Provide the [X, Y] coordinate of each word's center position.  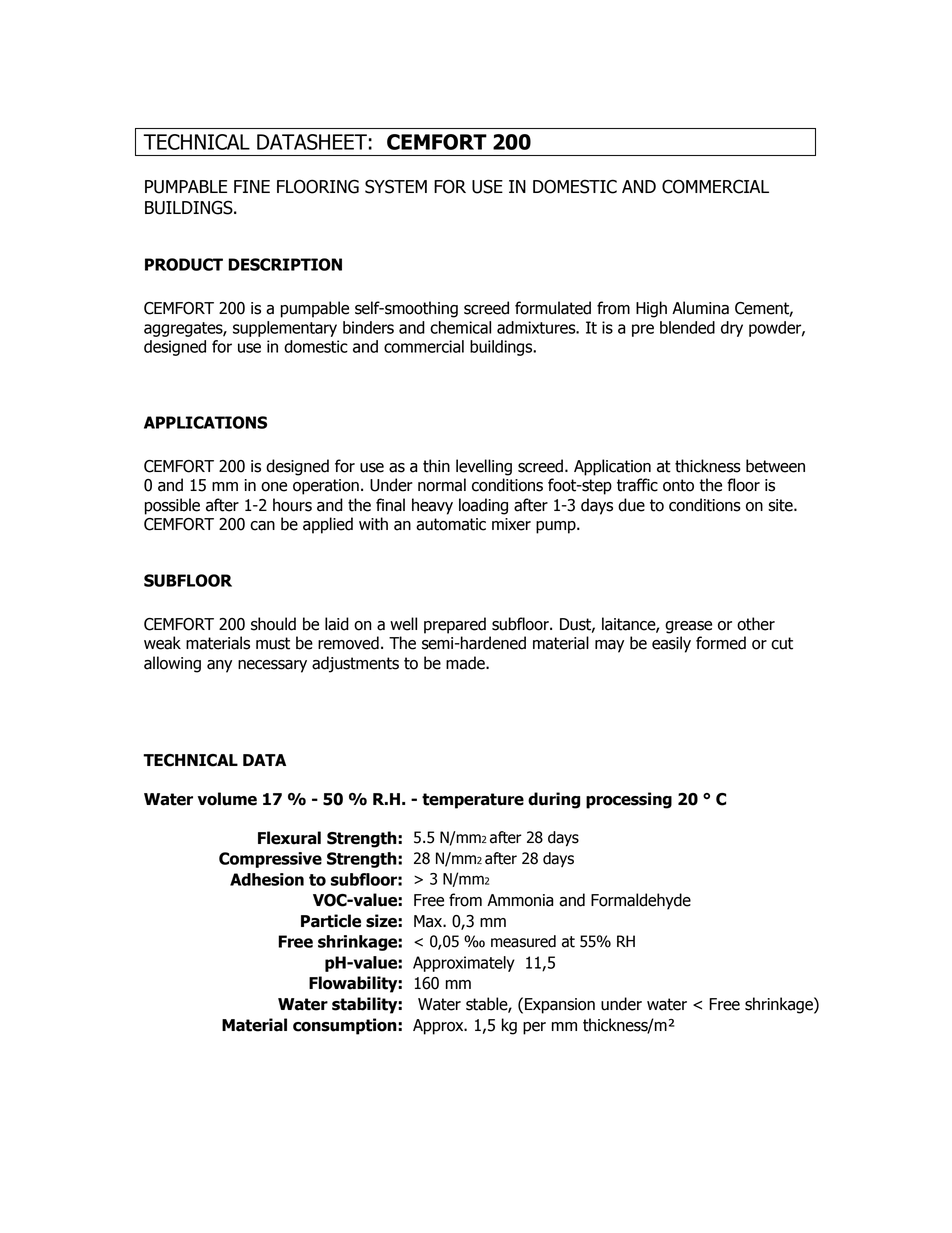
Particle [331, 921]
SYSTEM [396, 186]
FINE [252, 186]
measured [523, 941]
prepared [455, 625]
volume [227, 799]
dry [732, 329]
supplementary [285, 329]
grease [688, 627]
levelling [484, 467]
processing [629, 800]
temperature [473, 801]
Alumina [700, 308]
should [273, 624]
